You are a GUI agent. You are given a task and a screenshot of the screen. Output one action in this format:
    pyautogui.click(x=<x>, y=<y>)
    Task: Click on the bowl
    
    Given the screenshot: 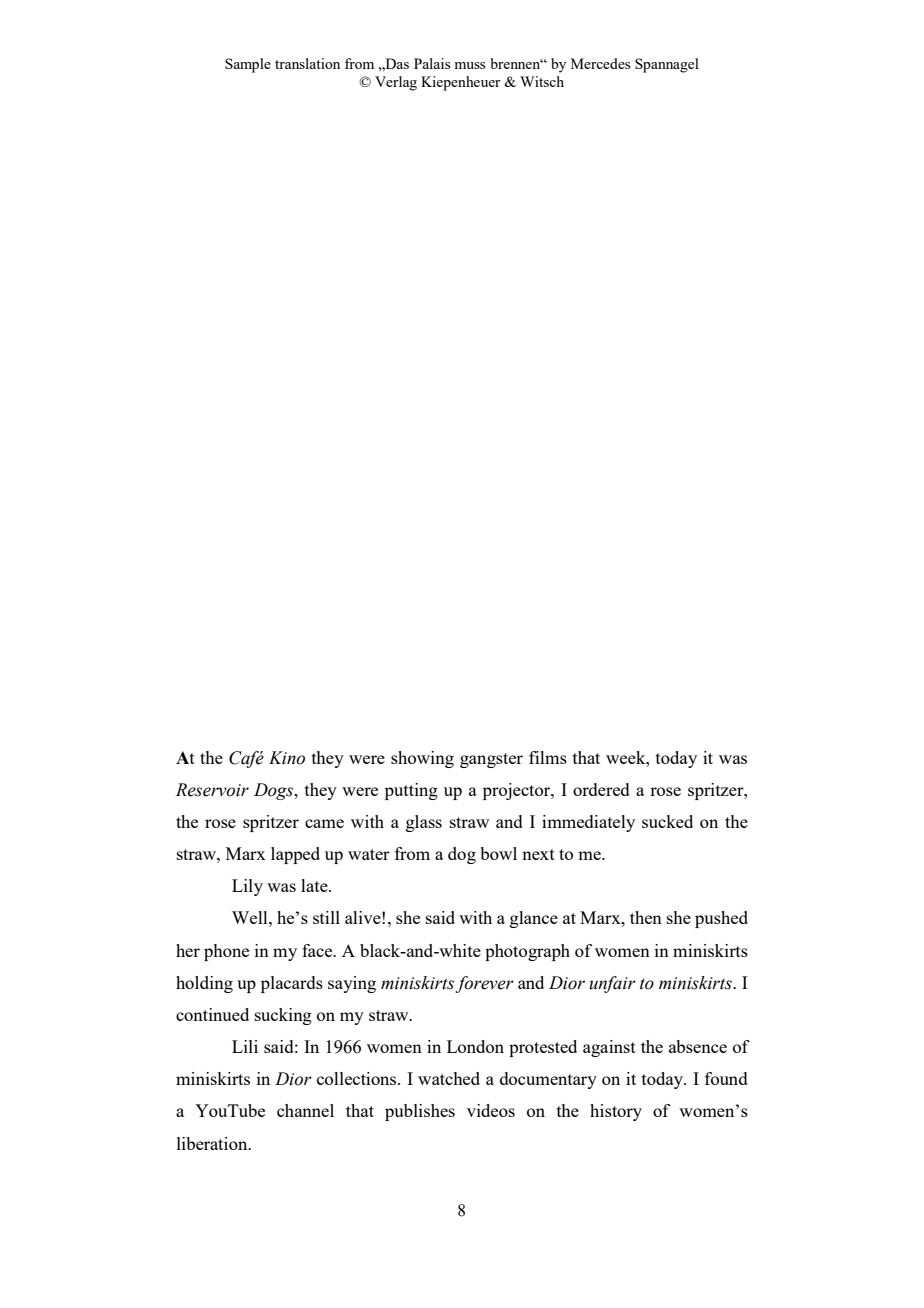 What is the action you would take?
    pyautogui.click(x=498, y=853)
